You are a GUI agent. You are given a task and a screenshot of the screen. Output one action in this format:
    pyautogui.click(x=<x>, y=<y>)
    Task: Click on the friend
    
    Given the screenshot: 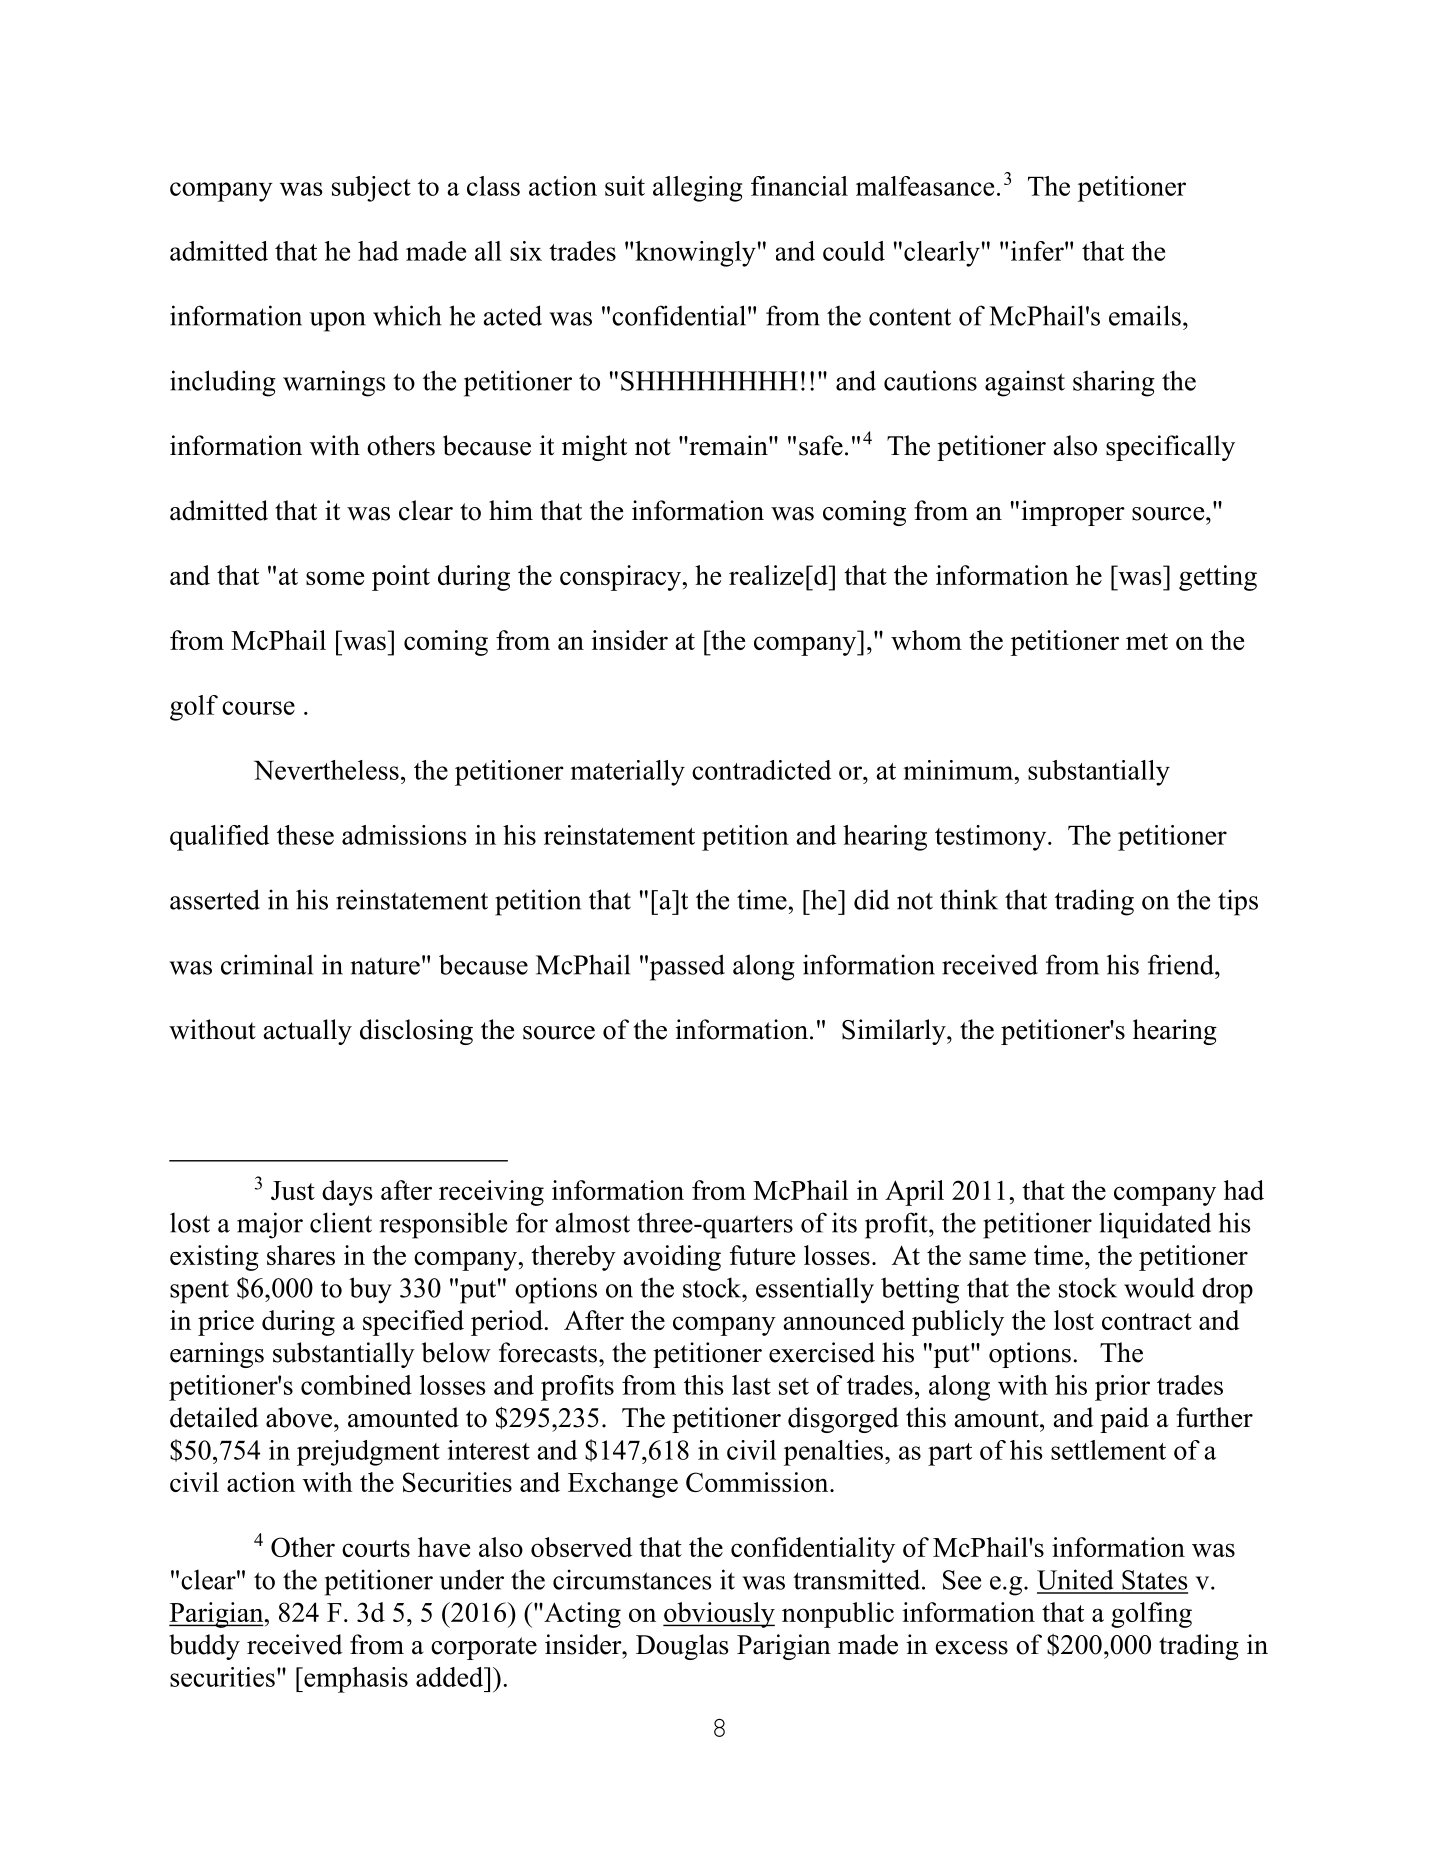 What is the action you would take?
    pyautogui.click(x=1182, y=964)
